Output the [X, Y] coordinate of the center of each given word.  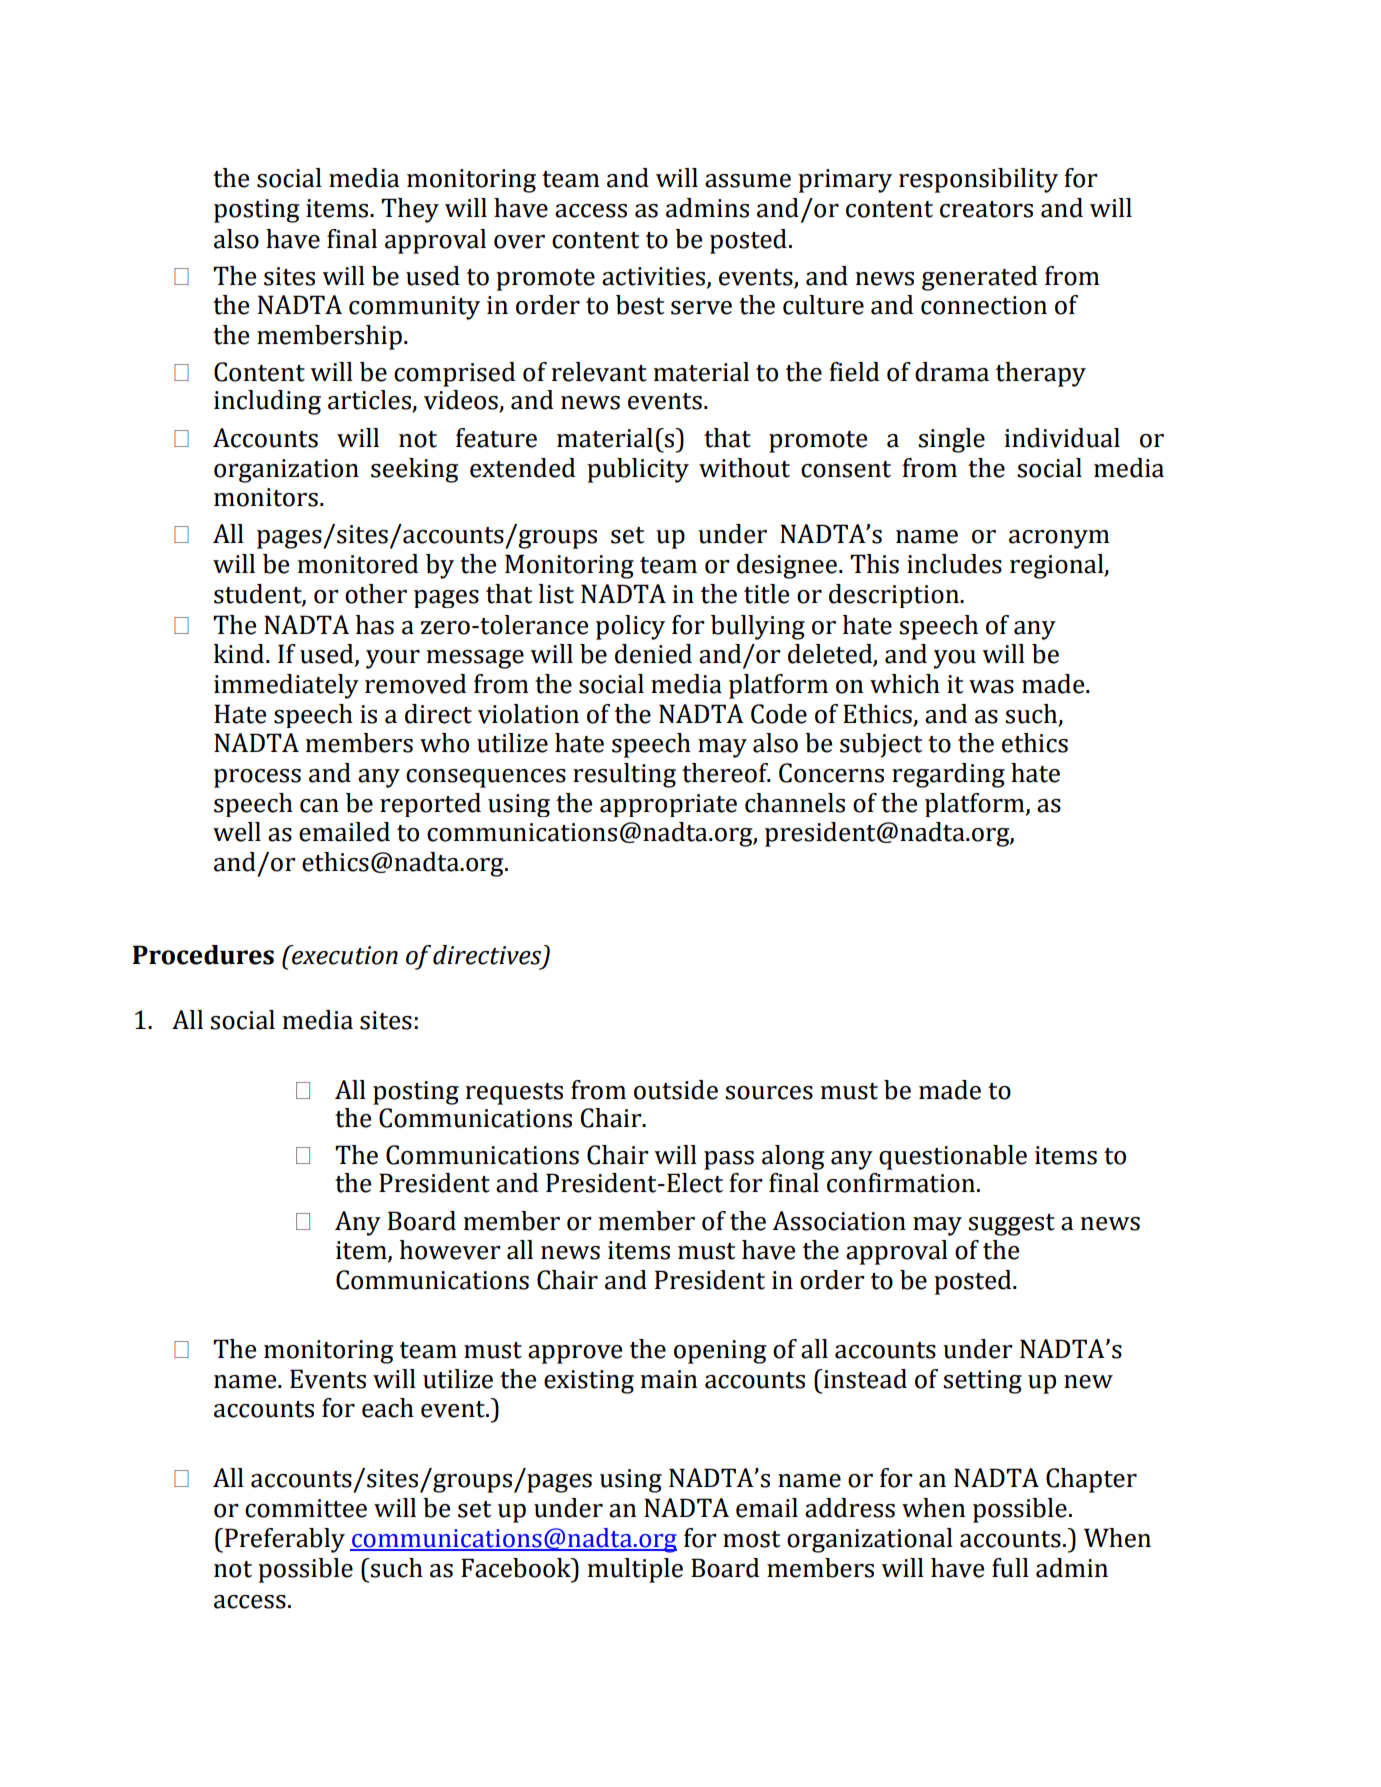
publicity [638, 470]
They [410, 210]
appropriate [668, 805]
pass [729, 1160]
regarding [948, 775]
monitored [357, 564]
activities [655, 277]
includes [954, 564]
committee [306, 1508]
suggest [1011, 1225]
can [319, 806]
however [450, 1250]
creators [986, 209]
